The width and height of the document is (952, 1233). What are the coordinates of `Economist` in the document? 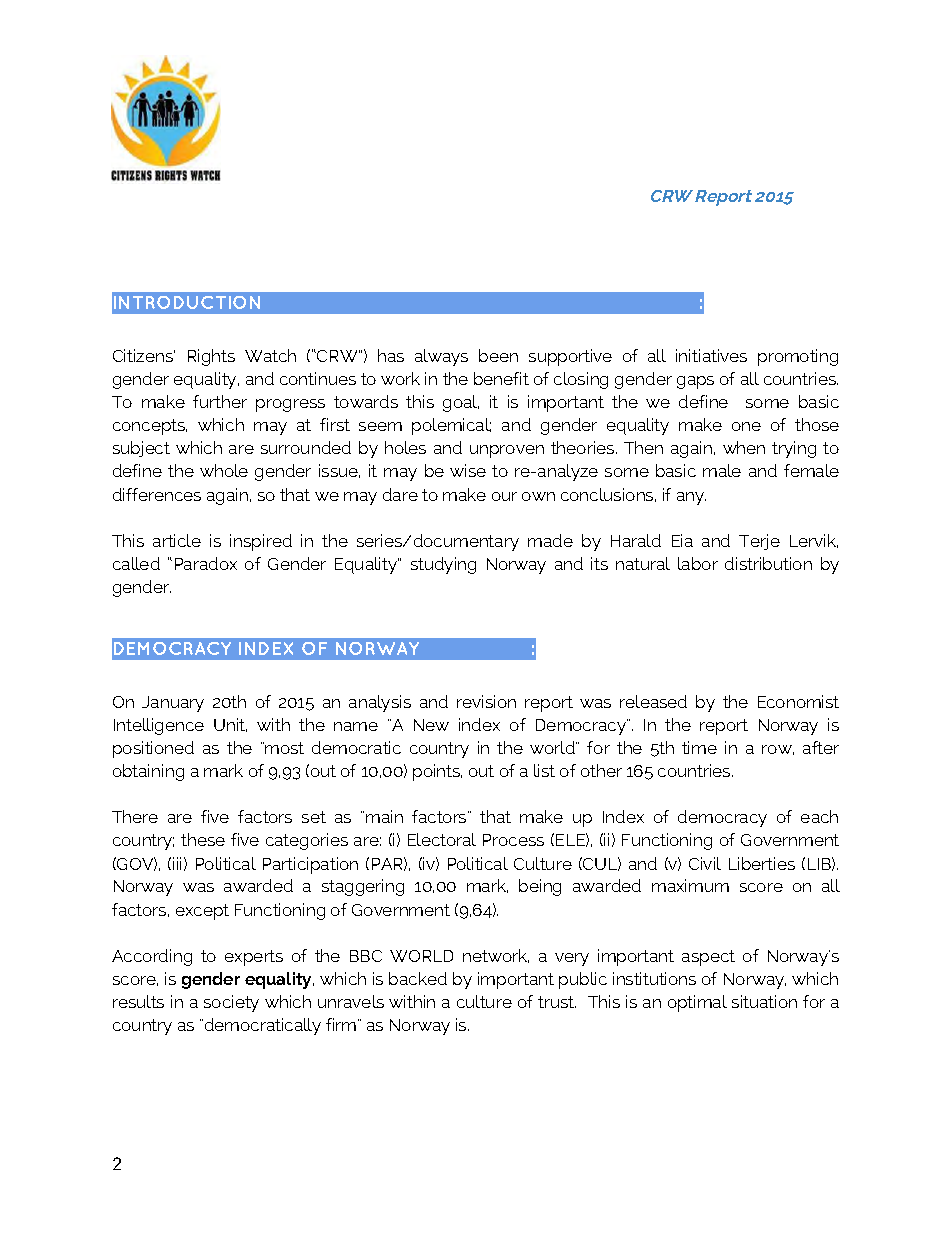 It's located at (798, 701).
